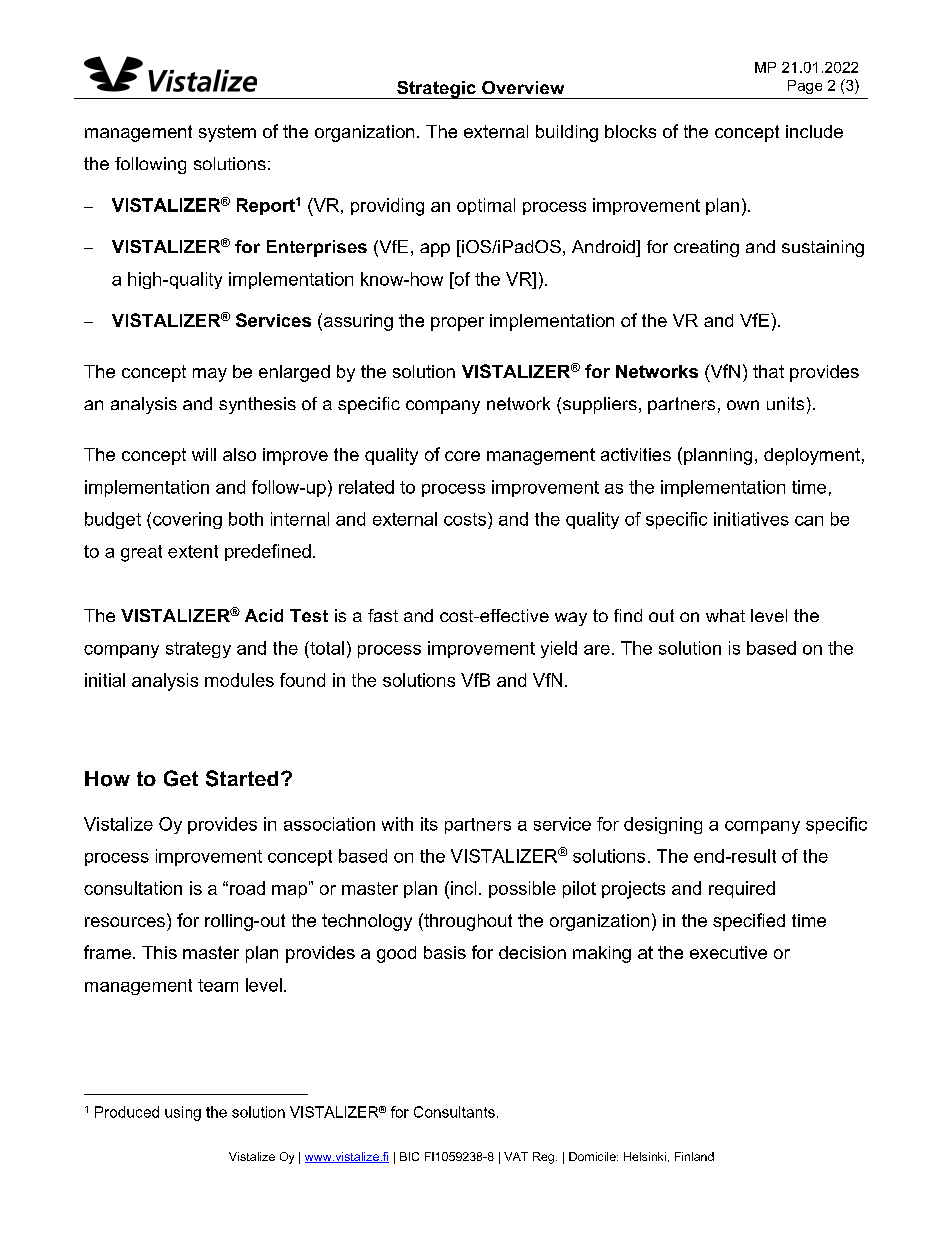 The width and height of the page is (952, 1233). What do you see at coordinates (183, 1113) in the page?
I see `using` at bounding box center [183, 1113].
